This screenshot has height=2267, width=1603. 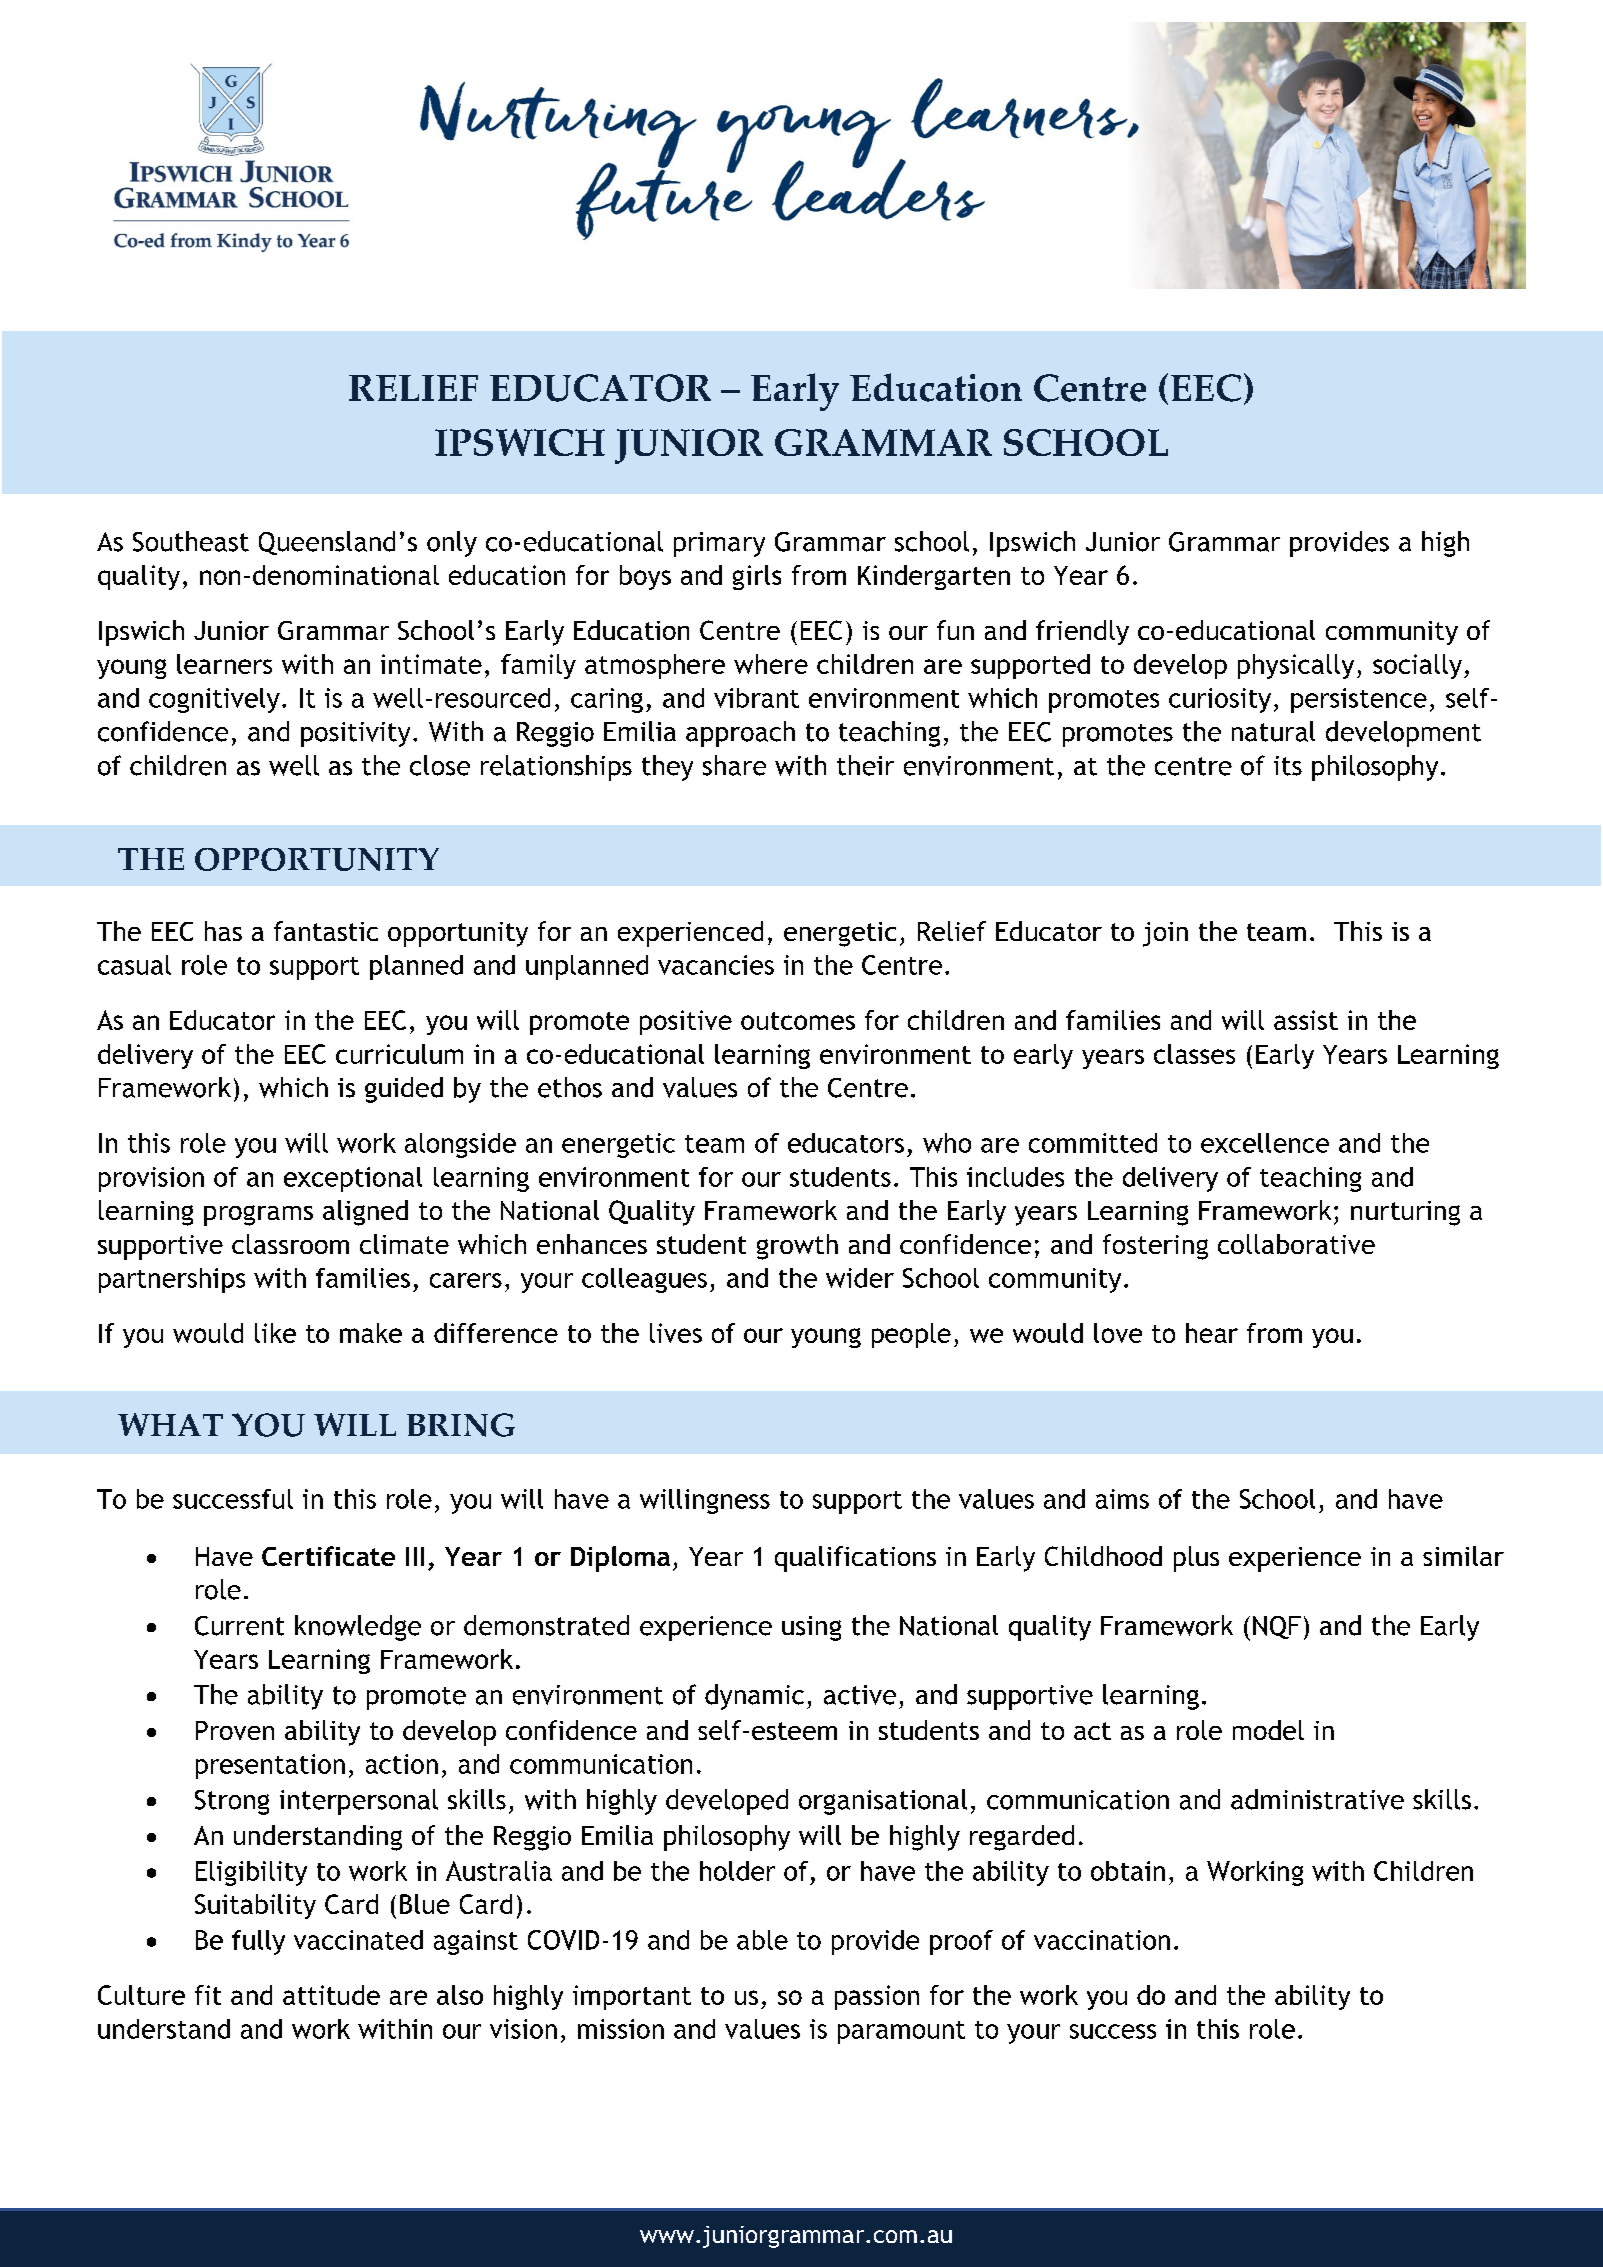 What do you see at coordinates (855, 1559) in the screenshot?
I see `qualifications` at bounding box center [855, 1559].
